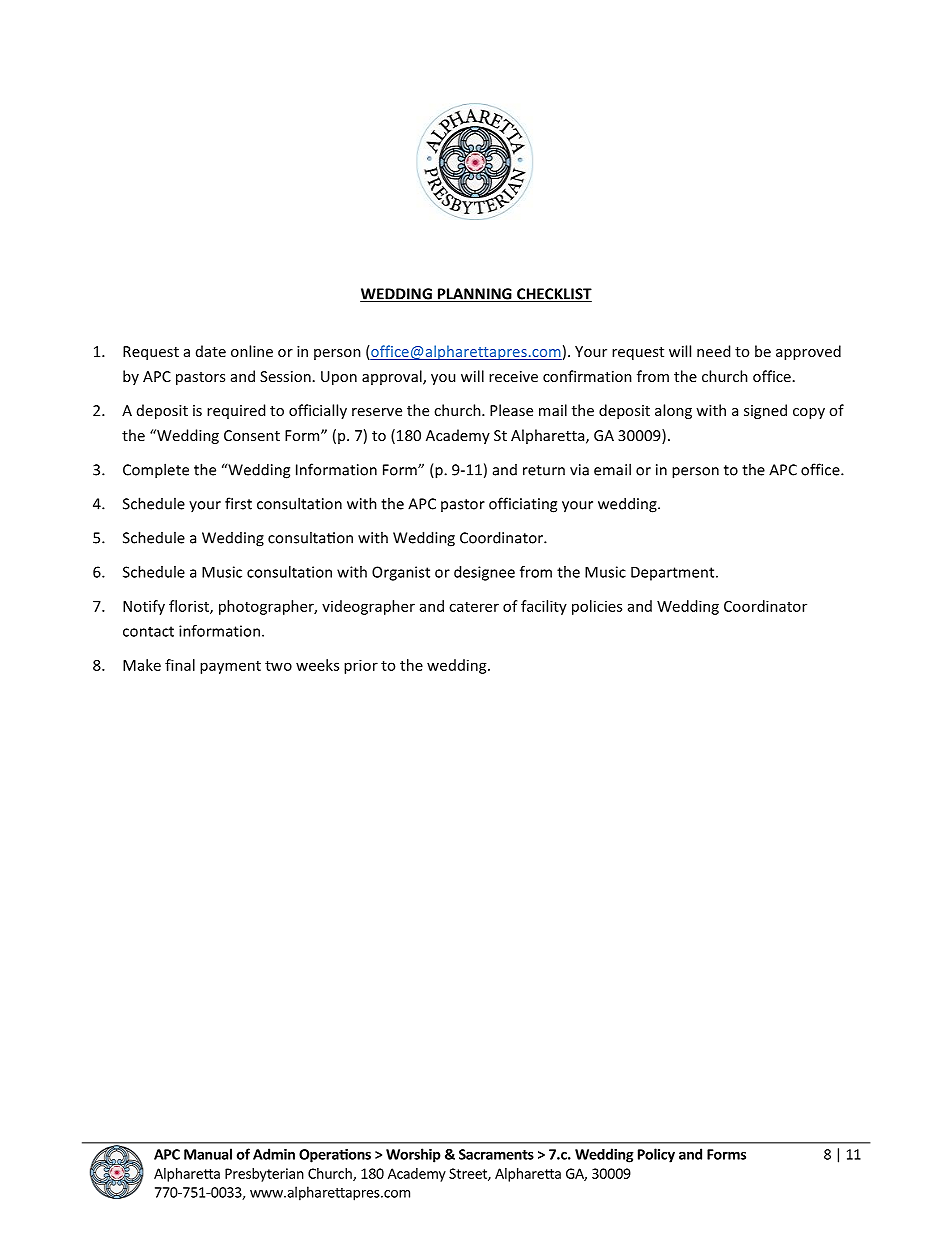  What do you see at coordinates (713, 351) in the page?
I see `need` at bounding box center [713, 351].
